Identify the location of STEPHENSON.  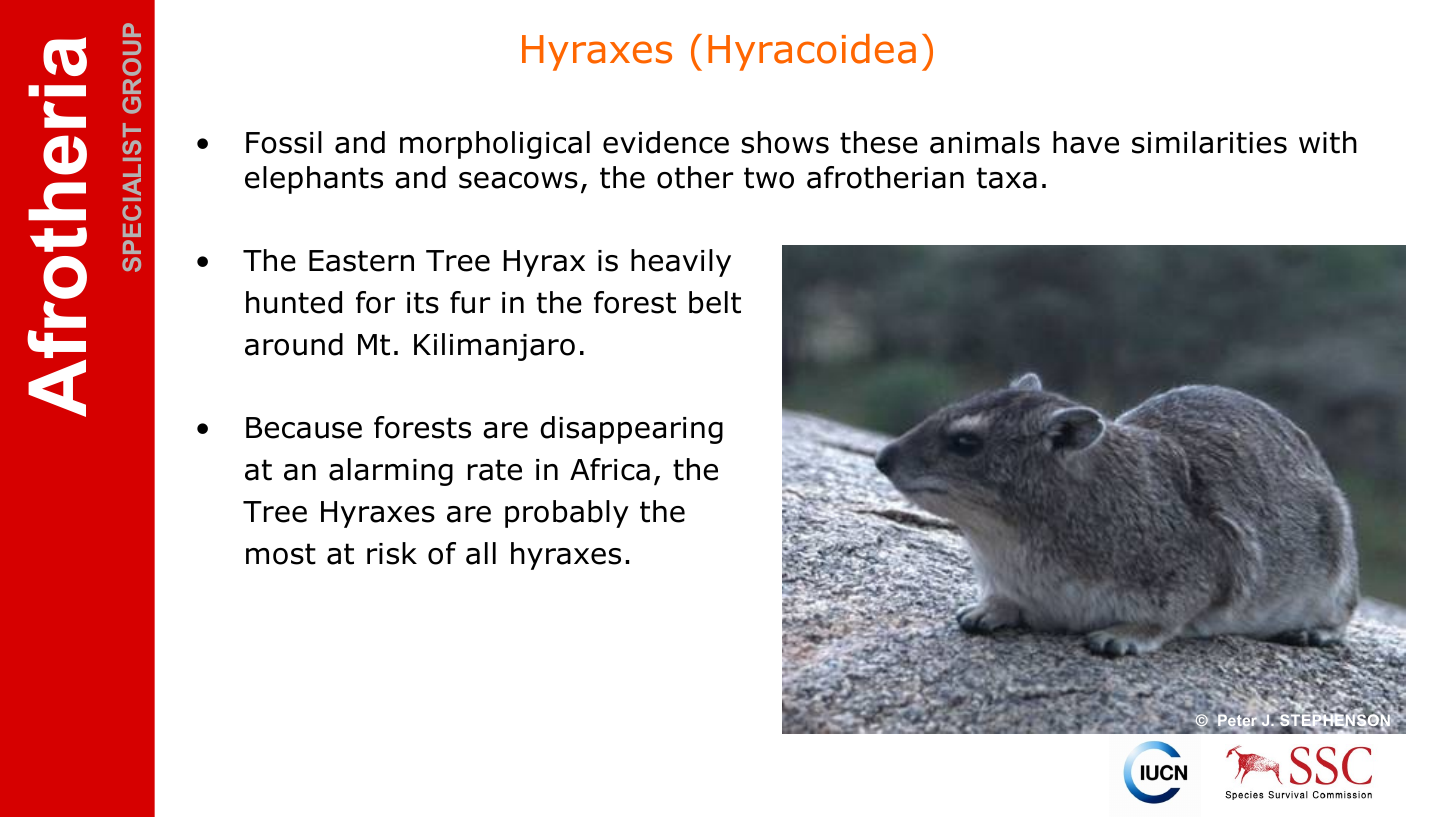
(1335, 721).
